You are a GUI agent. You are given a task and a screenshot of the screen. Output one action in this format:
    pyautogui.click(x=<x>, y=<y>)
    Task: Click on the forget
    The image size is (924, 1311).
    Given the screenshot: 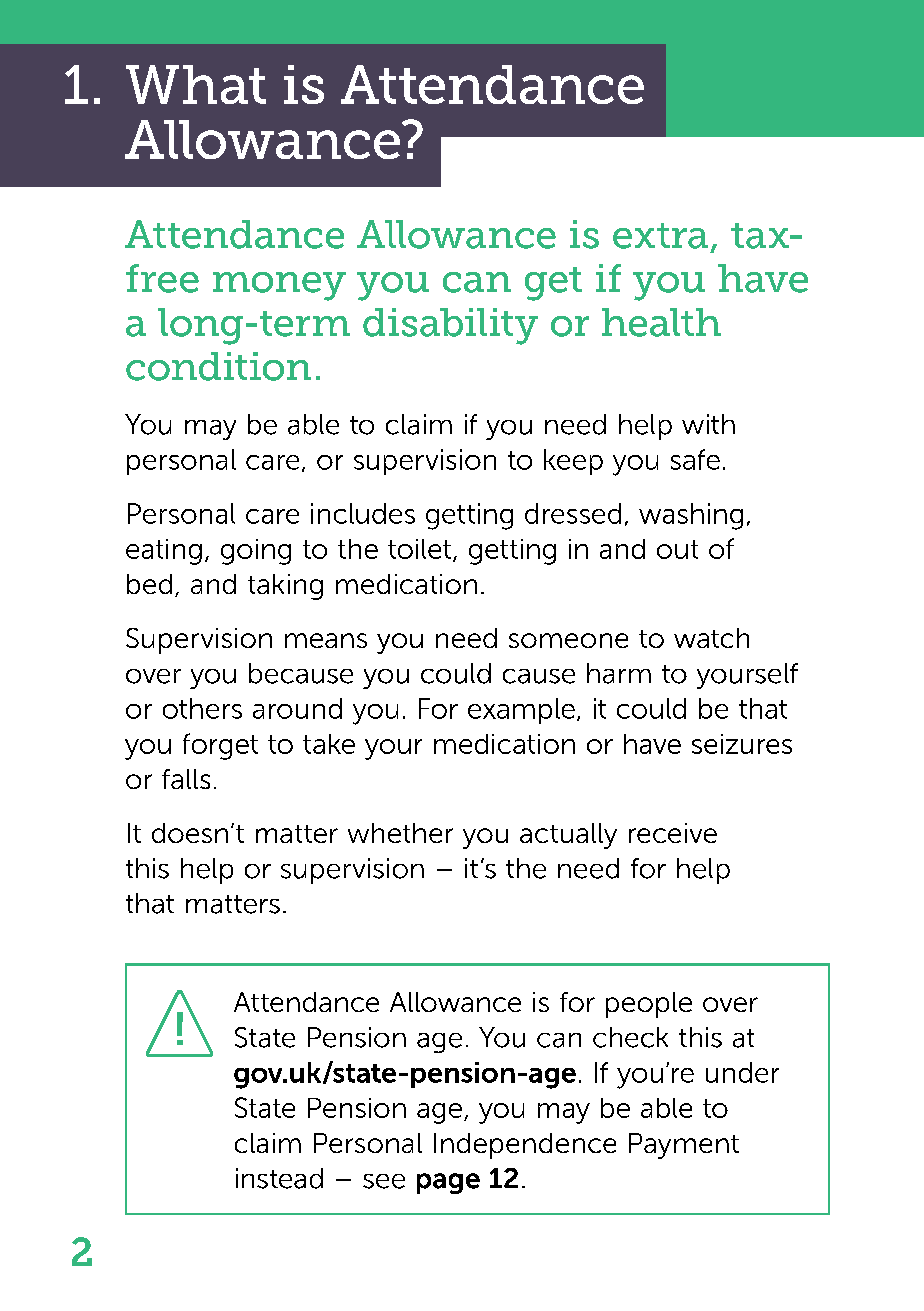 What is the action you would take?
    pyautogui.click(x=220, y=746)
